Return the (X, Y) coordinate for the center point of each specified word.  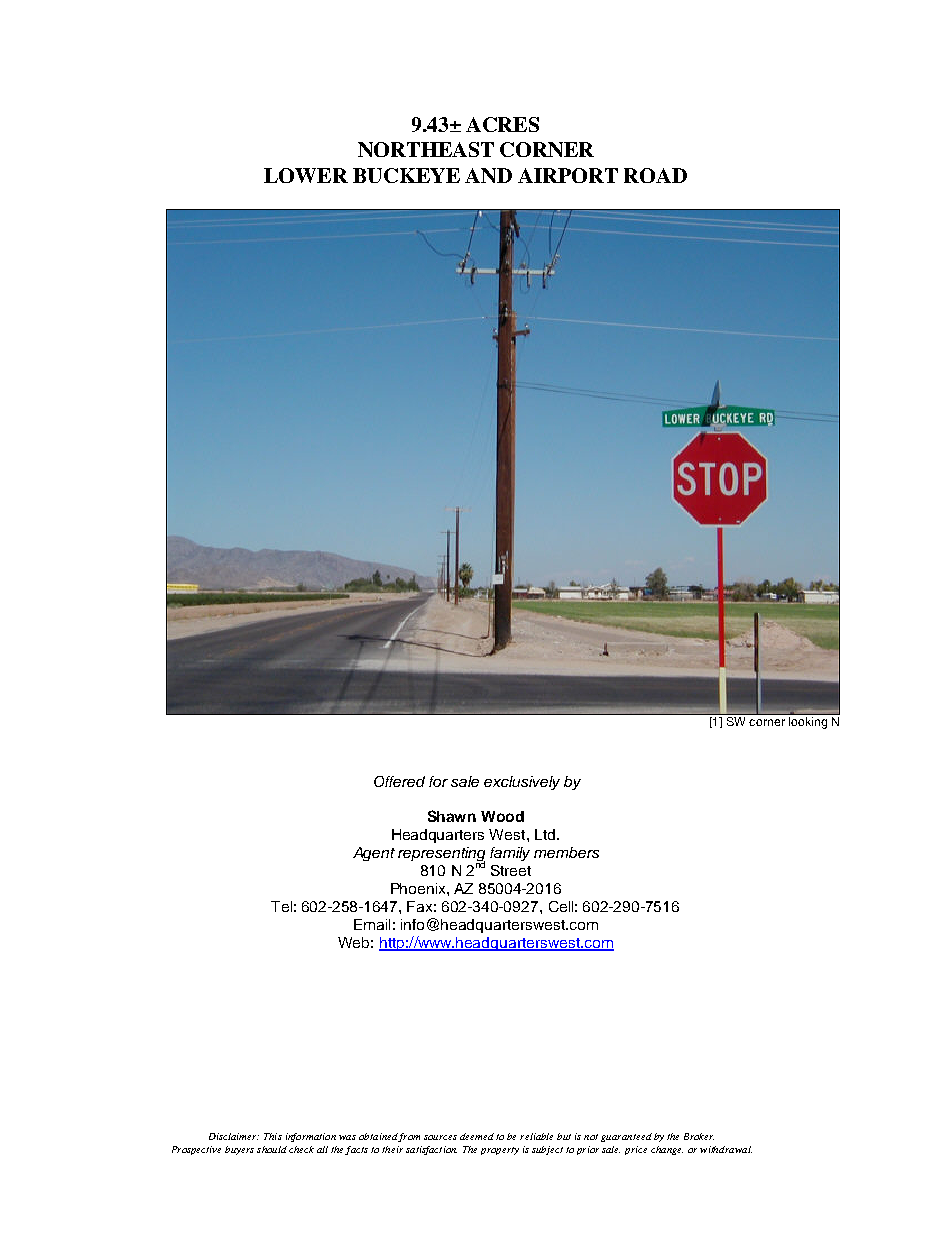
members (566, 852)
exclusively (522, 783)
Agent (374, 854)
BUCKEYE (406, 175)
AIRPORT (568, 175)
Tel (281, 906)
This (273, 1136)
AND (488, 175)
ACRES (502, 124)
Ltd (546, 834)
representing (441, 855)
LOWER (306, 175)
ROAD (655, 175)
